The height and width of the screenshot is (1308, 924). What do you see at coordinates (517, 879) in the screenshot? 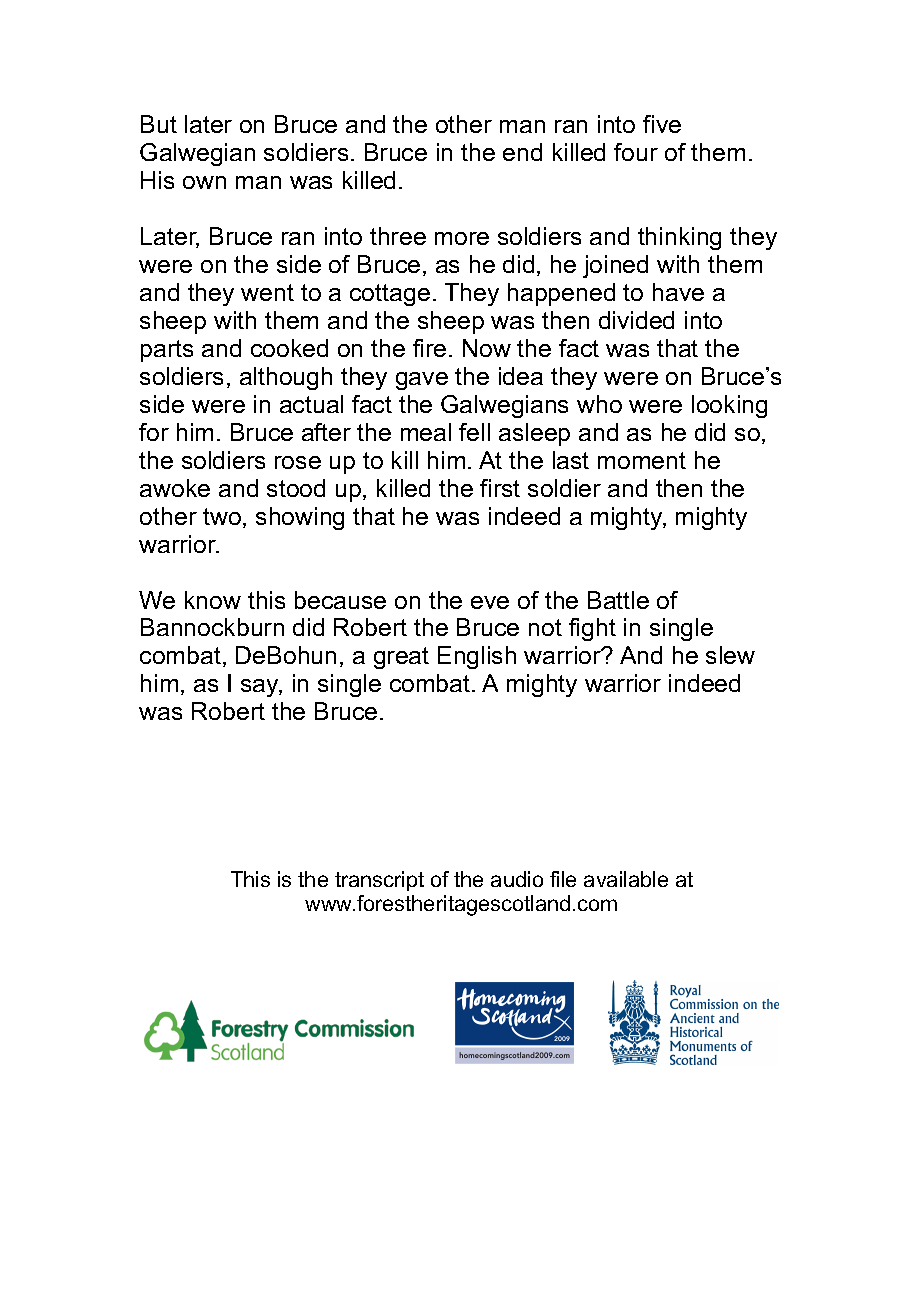
I see `audio` at bounding box center [517, 879].
